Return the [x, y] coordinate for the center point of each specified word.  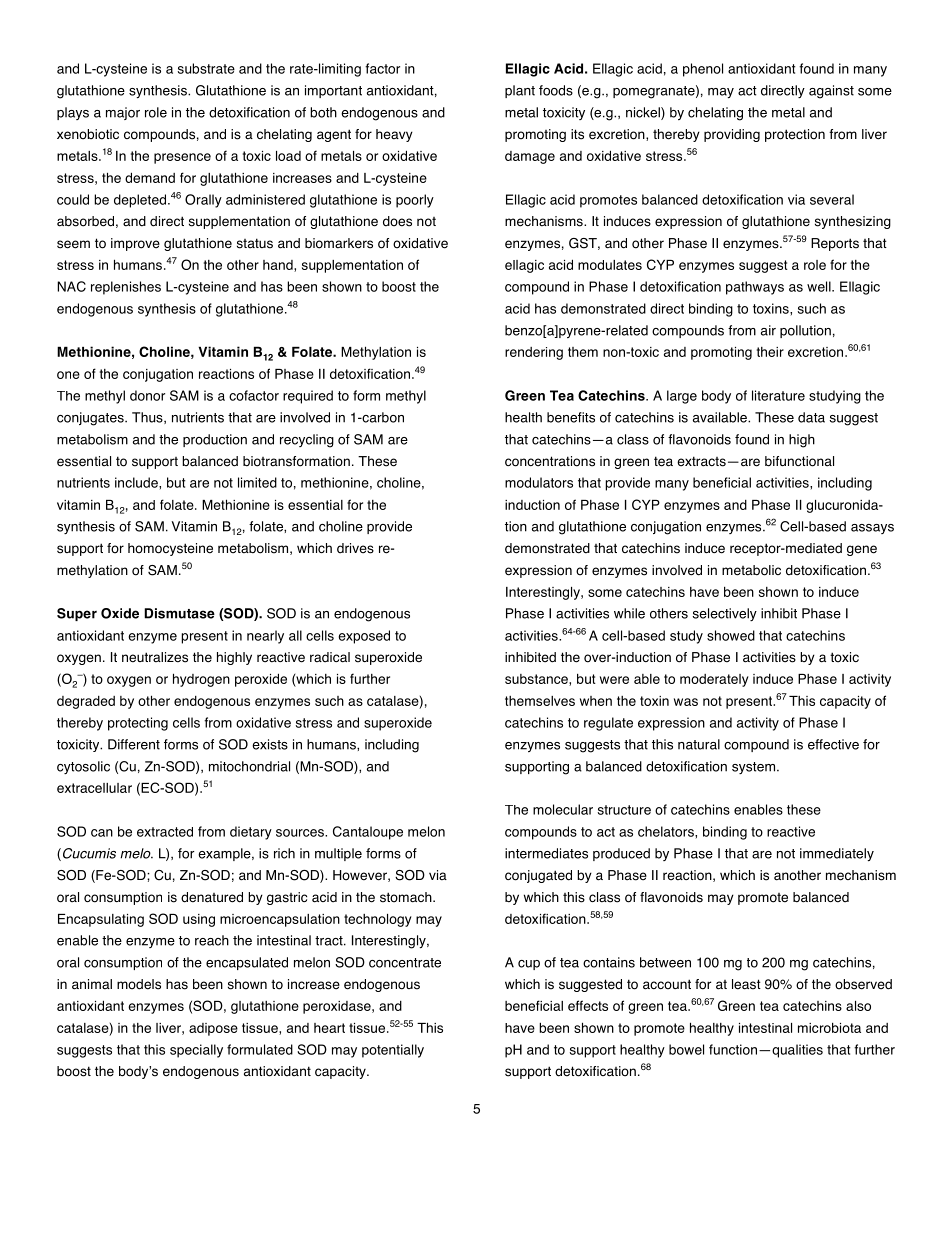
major [123, 113]
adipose [213, 1029]
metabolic [751, 570]
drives [355, 548]
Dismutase [179, 613]
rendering [534, 353]
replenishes [126, 288]
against [831, 92]
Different [134, 744]
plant [520, 91]
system [755, 768]
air [768, 330]
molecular [563, 809]
